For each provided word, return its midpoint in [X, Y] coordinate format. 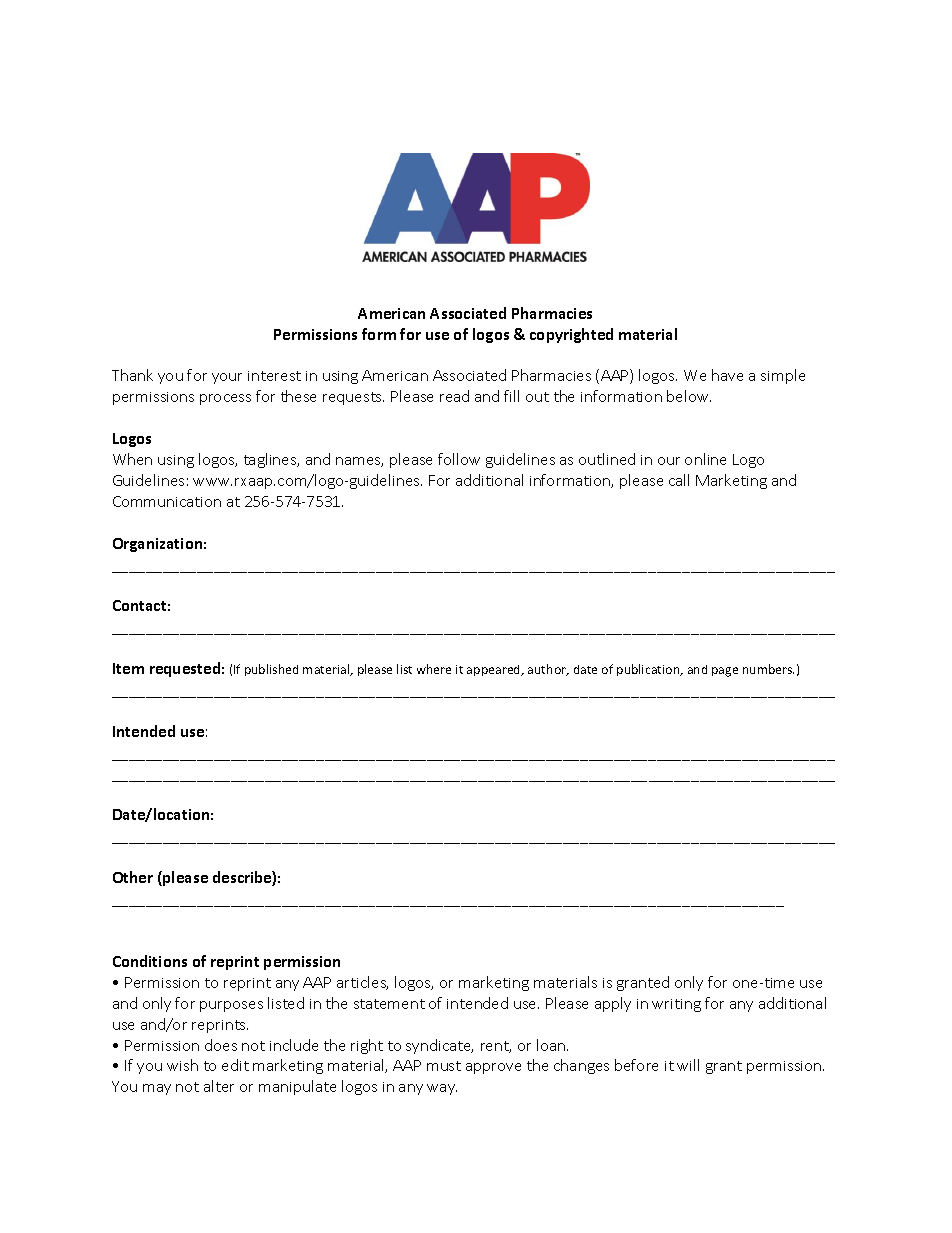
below [689, 396]
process [225, 399]
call [679, 480]
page [725, 672]
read [454, 396]
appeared [495, 670]
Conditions [150, 961]
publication [649, 670]
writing [676, 1005]
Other [133, 877]
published [271, 670]
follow [459, 459]
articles [362, 983]
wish [182, 1065]
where [434, 669]
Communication [167, 501]
